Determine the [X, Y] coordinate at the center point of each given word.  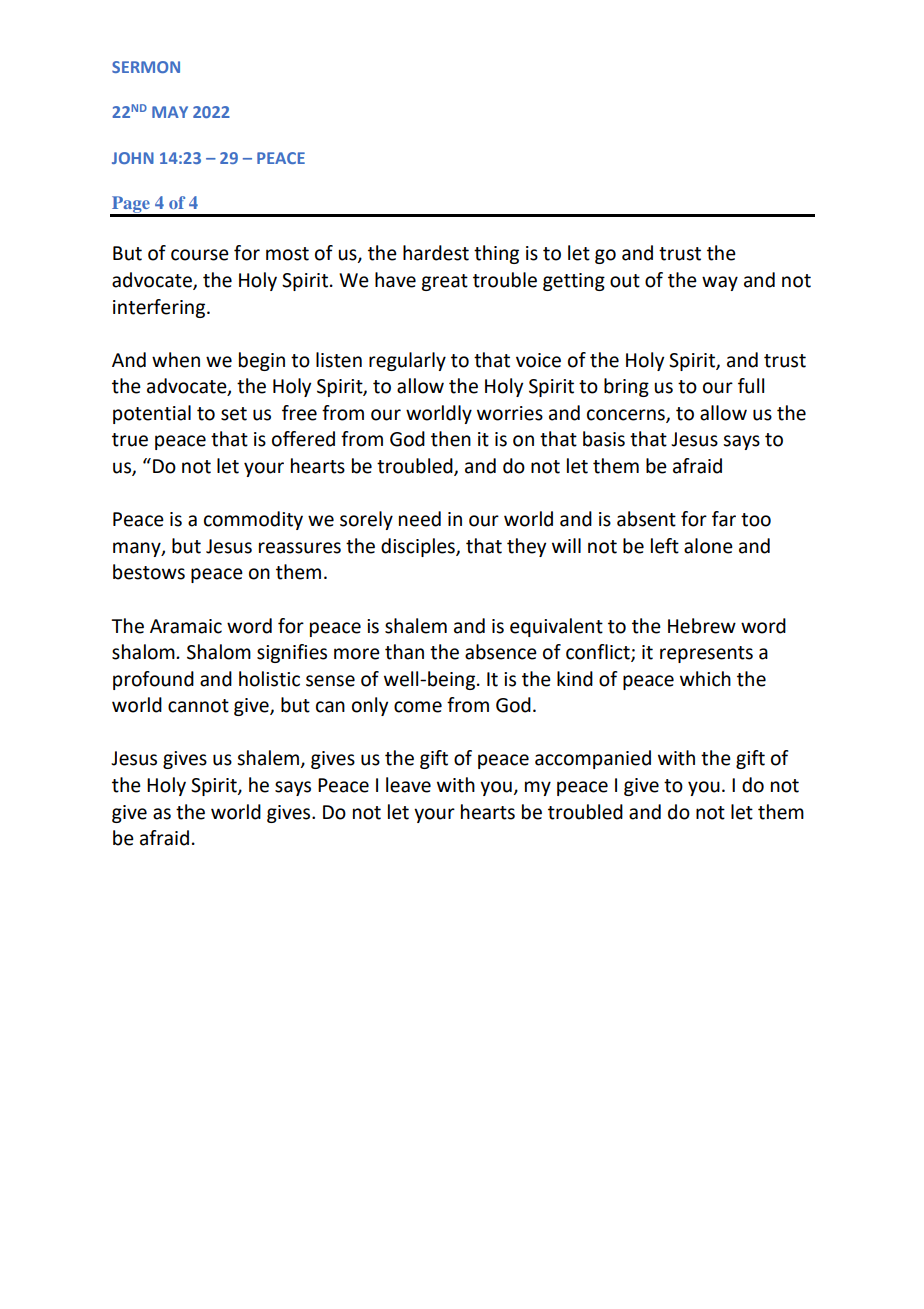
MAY [170, 112]
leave [408, 785]
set [234, 414]
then [451, 439]
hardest [436, 253]
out [625, 281]
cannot [198, 706]
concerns [627, 416]
